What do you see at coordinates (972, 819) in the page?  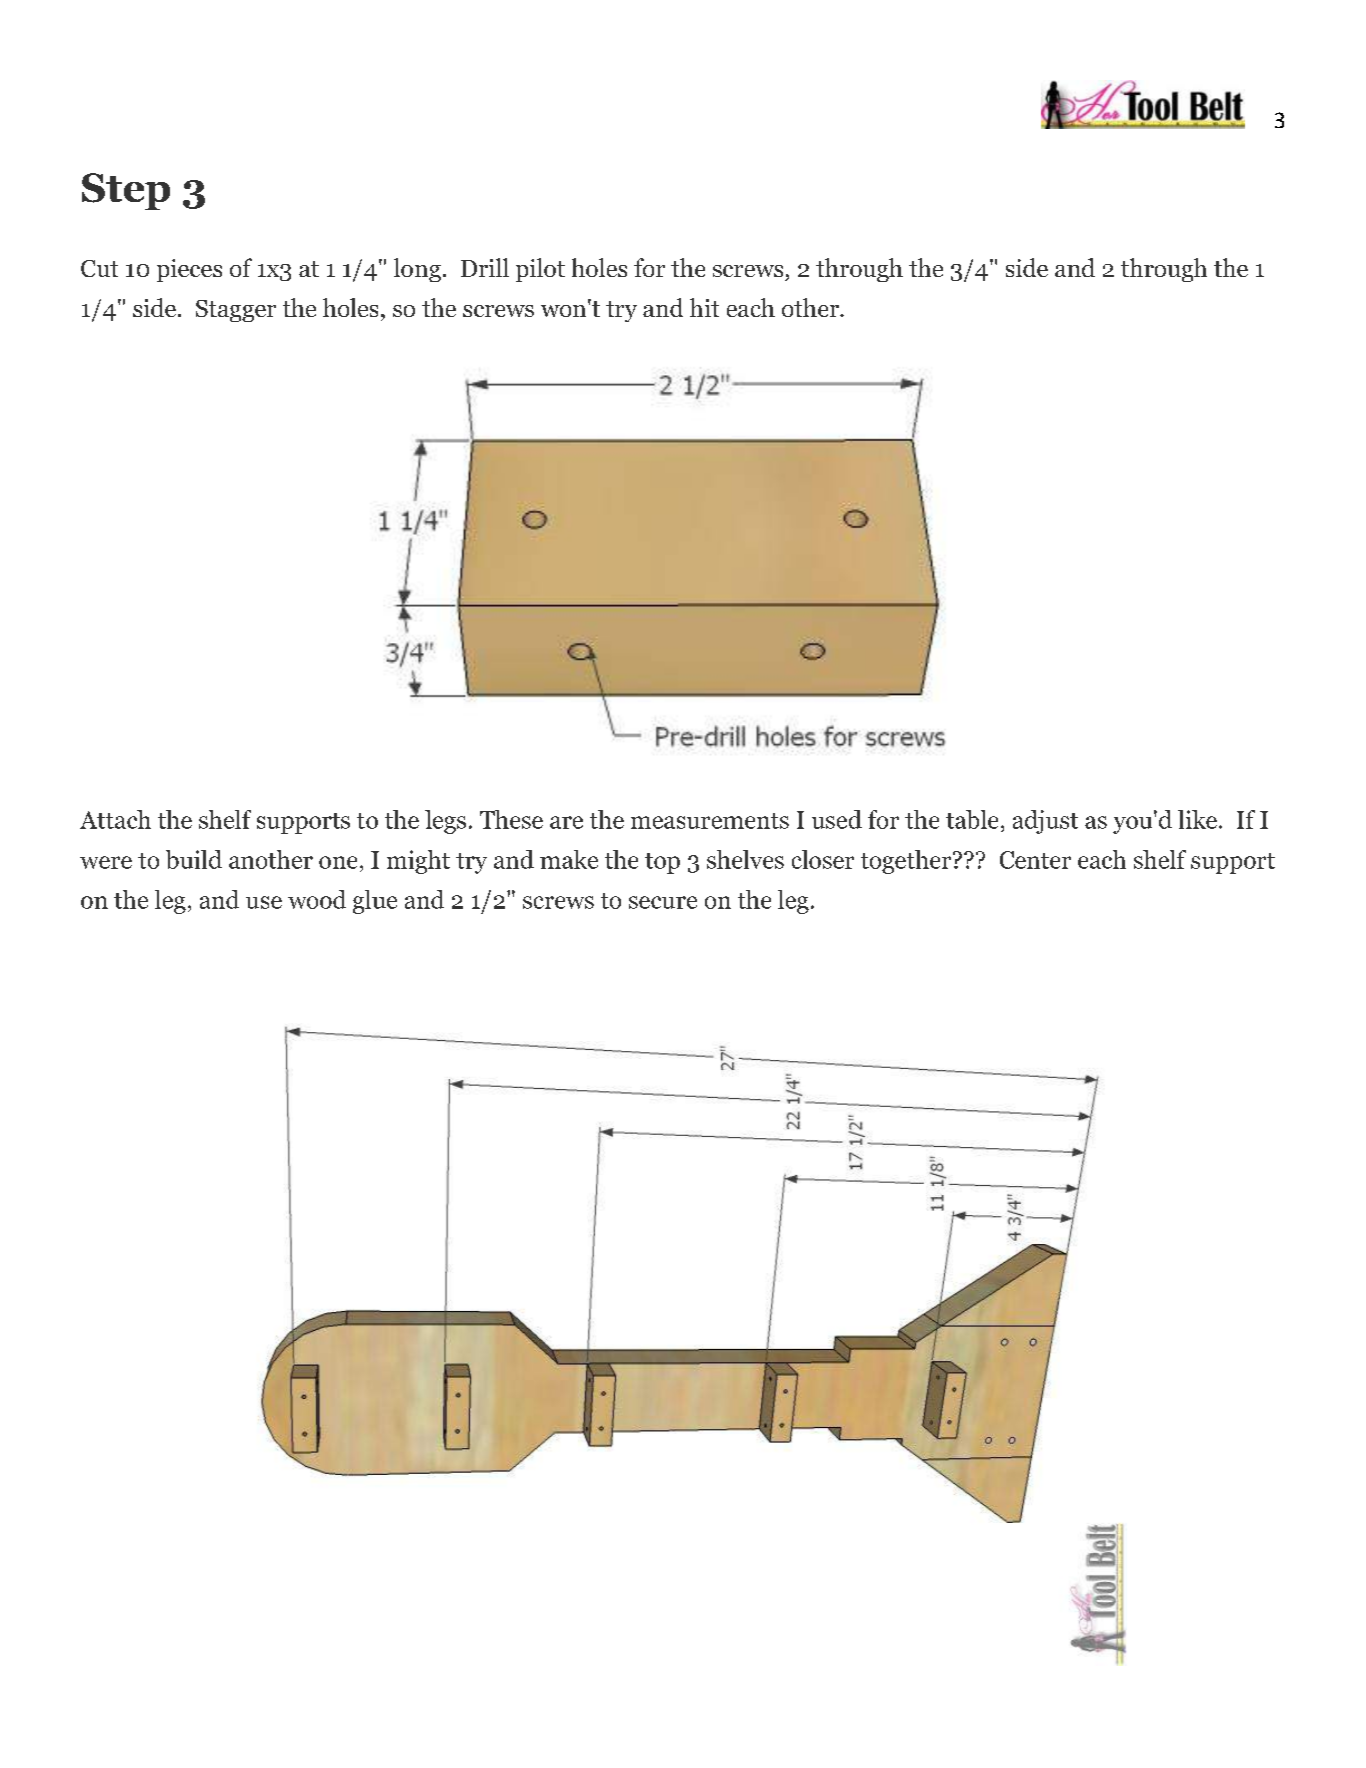 I see `table` at bounding box center [972, 819].
